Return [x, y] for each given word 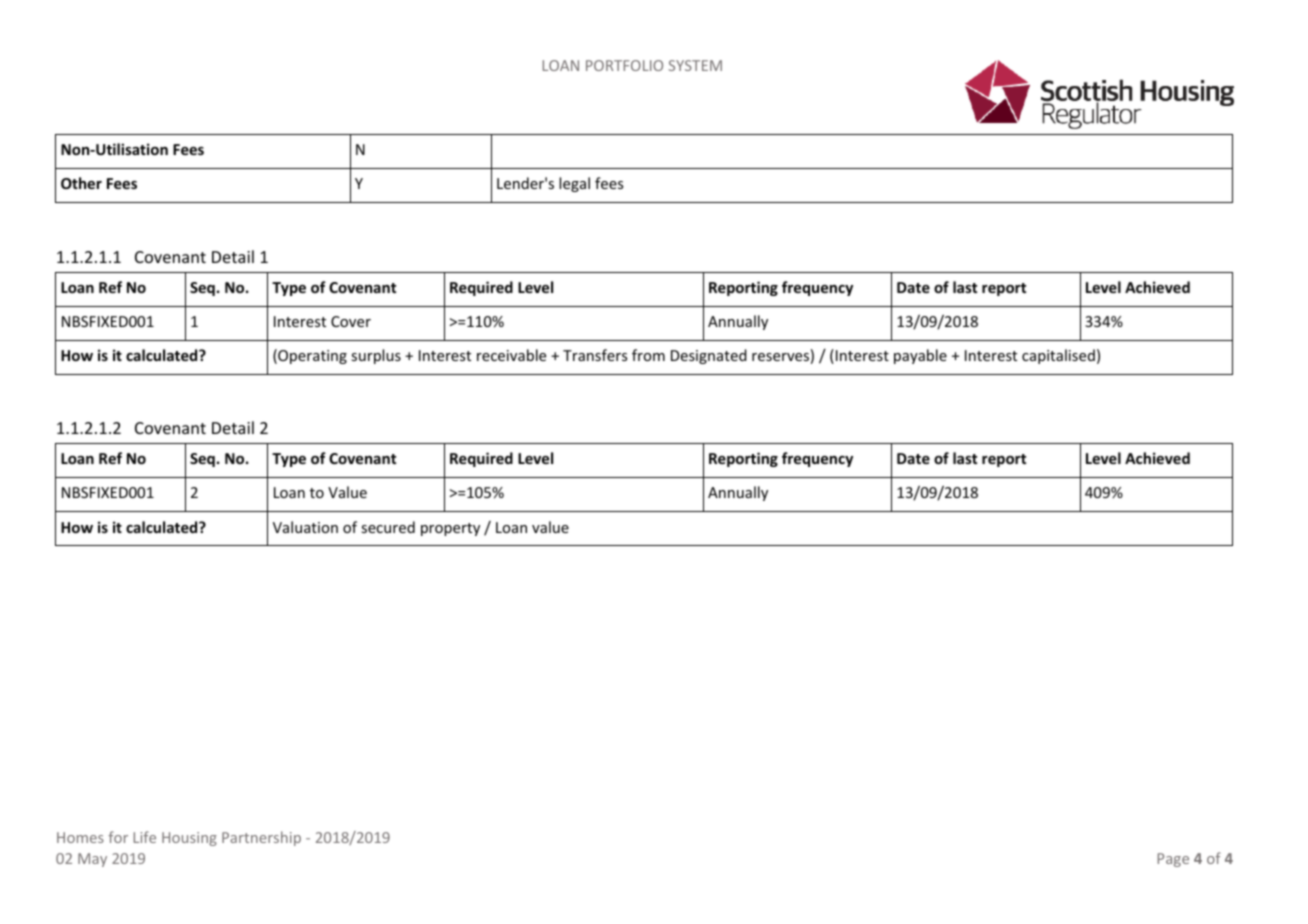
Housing [189, 839]
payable [920, 356]
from [648, 355]
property [450, 529]
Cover [351, 321]
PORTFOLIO [624, 65]
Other [81, 183]
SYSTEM [695, 65]
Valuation [305, 527]
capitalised [1058, 356]
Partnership [261, 838]
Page [1173, 860]
